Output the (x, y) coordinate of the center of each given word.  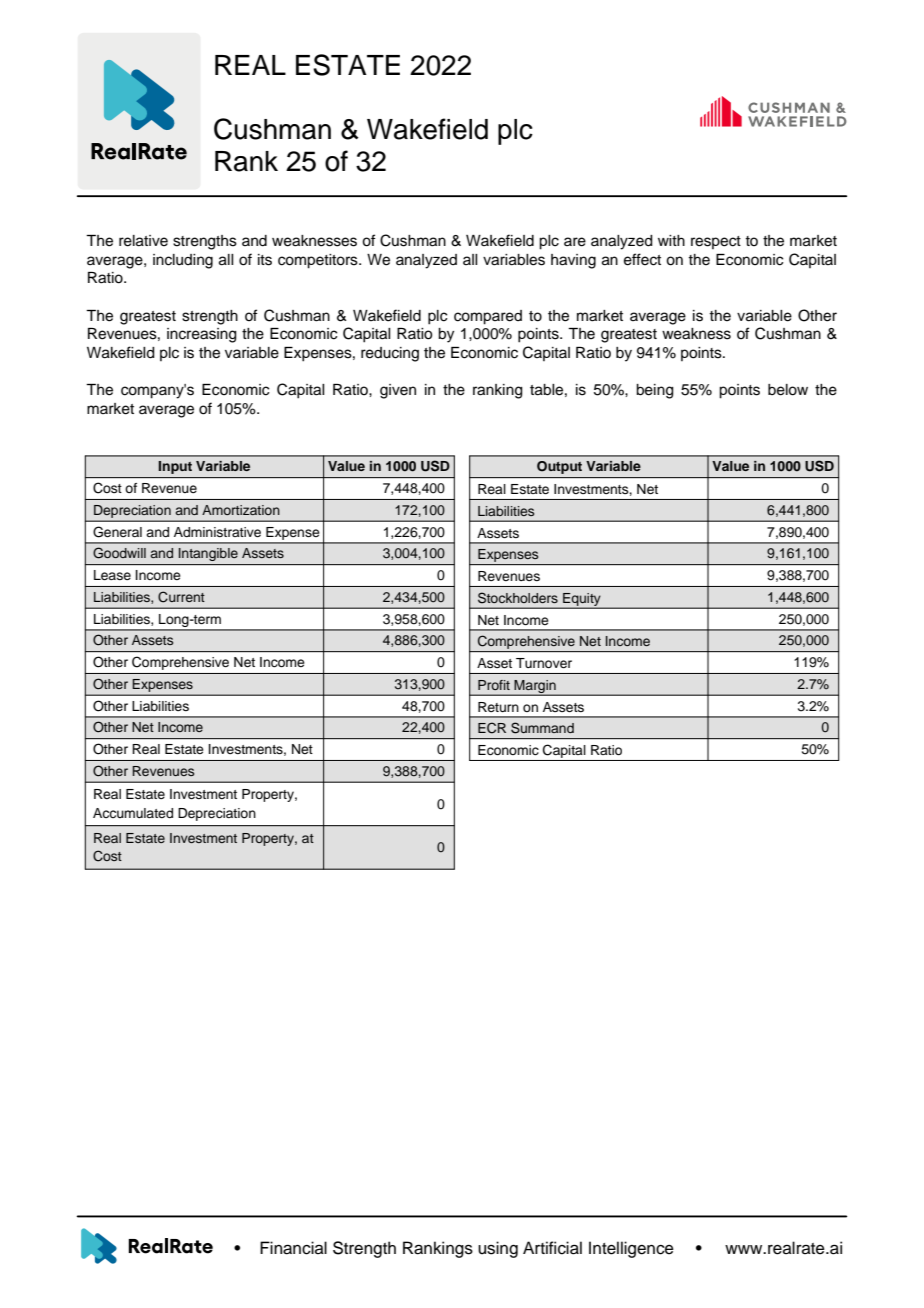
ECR (492, 728)
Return (498, 707)
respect (716, 242)
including (183, 261)
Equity (582, 600)
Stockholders (518, 598)
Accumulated (133, 813)
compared (488, 317)
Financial (293, 1248)
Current (181, 597)
